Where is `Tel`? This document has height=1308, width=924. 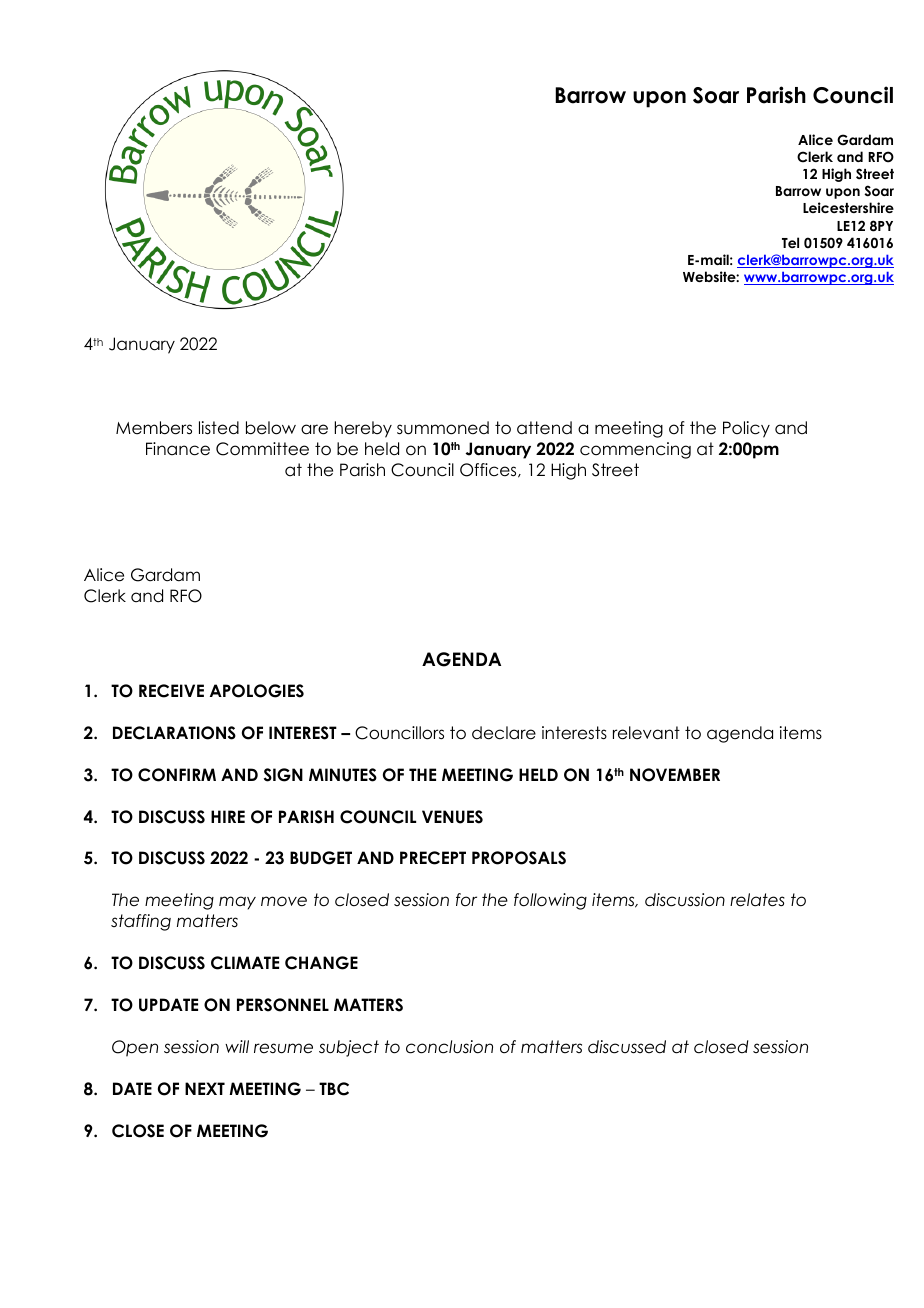 Tel is located at coordinates (790, 242).
